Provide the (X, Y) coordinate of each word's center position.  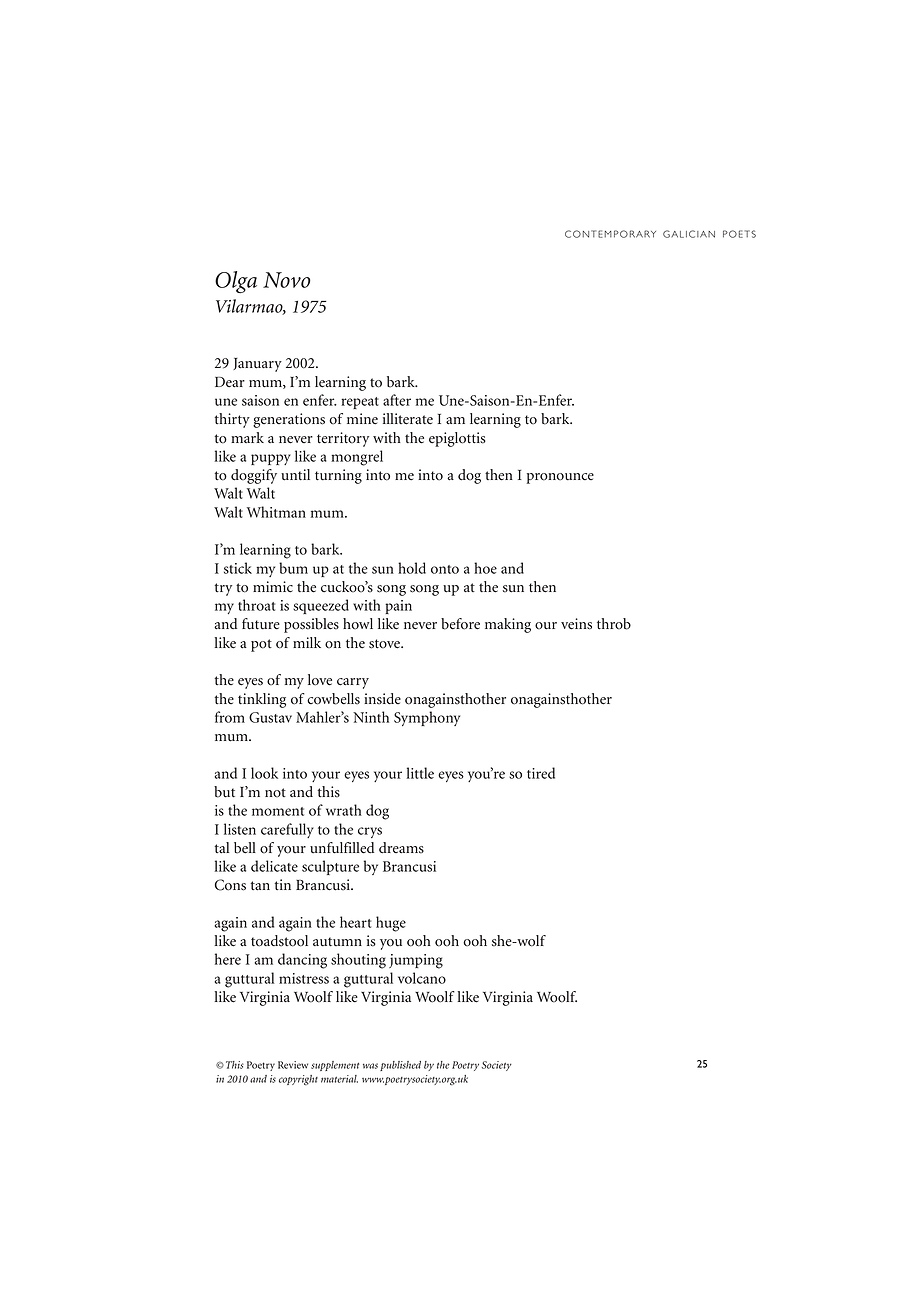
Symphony (427, 718)
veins (576, 624)
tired (541, 773)
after (397, 400)
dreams (401, 848)
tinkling (262, 700)
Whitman (276, 512)
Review (293, 1065)
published (400, 1066)
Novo (287, 280)
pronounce (560, 478)
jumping (416, 961)
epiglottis (457, 439)
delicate (274, 866)
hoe (485, 568)
